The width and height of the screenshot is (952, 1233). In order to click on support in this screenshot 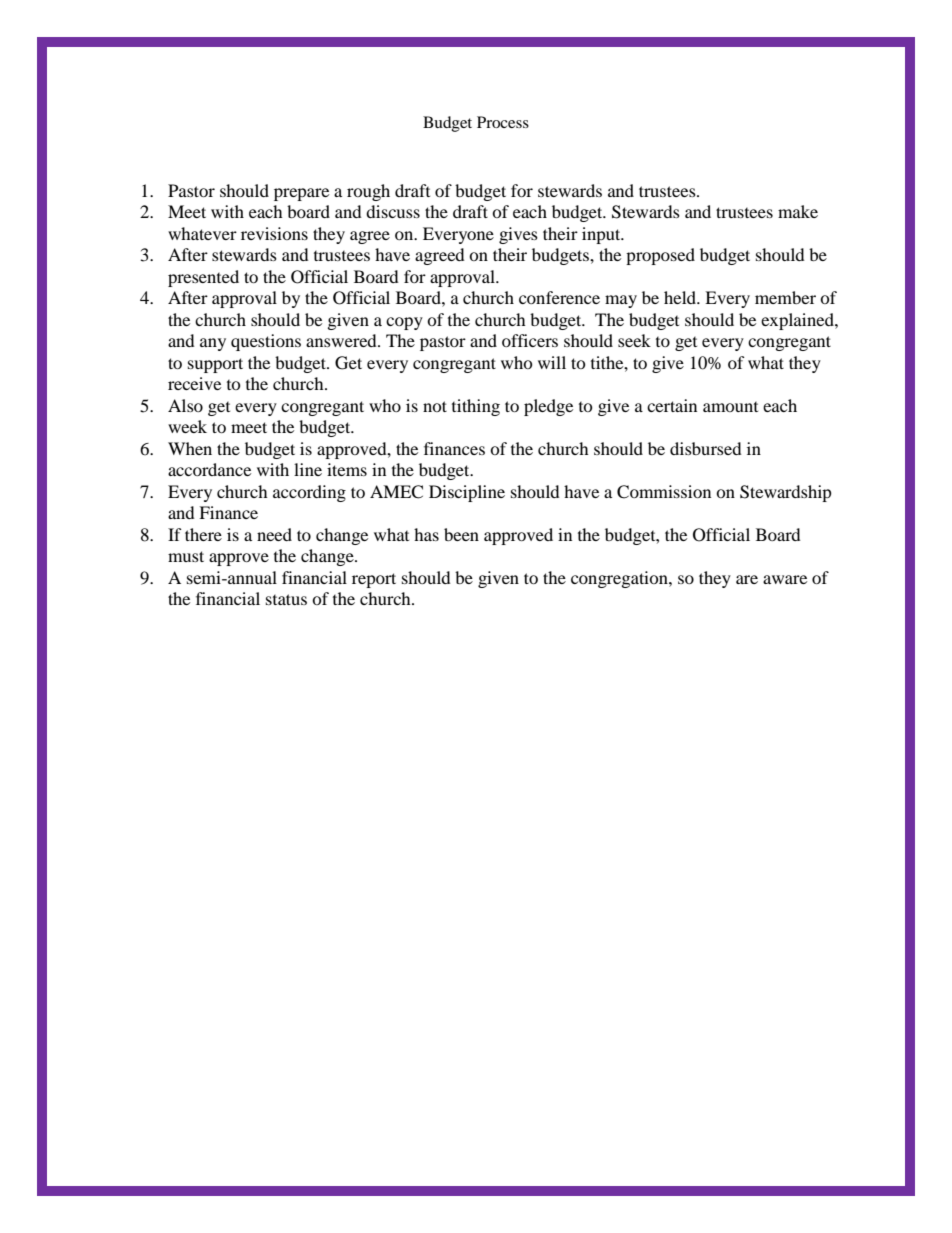, I will do `click(215, 365)`.
